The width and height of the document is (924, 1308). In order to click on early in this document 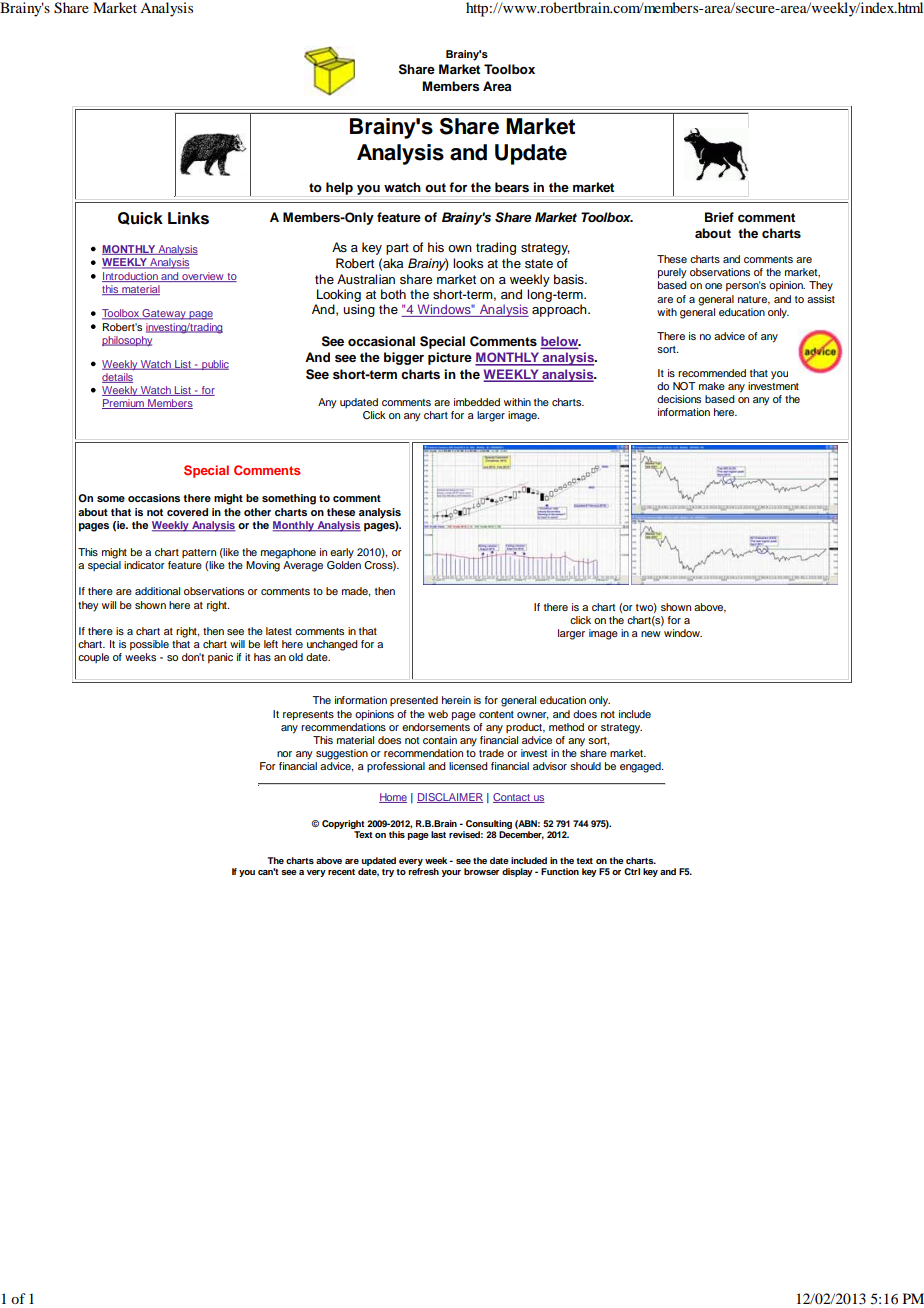, I will do `click(342, 553)`.
